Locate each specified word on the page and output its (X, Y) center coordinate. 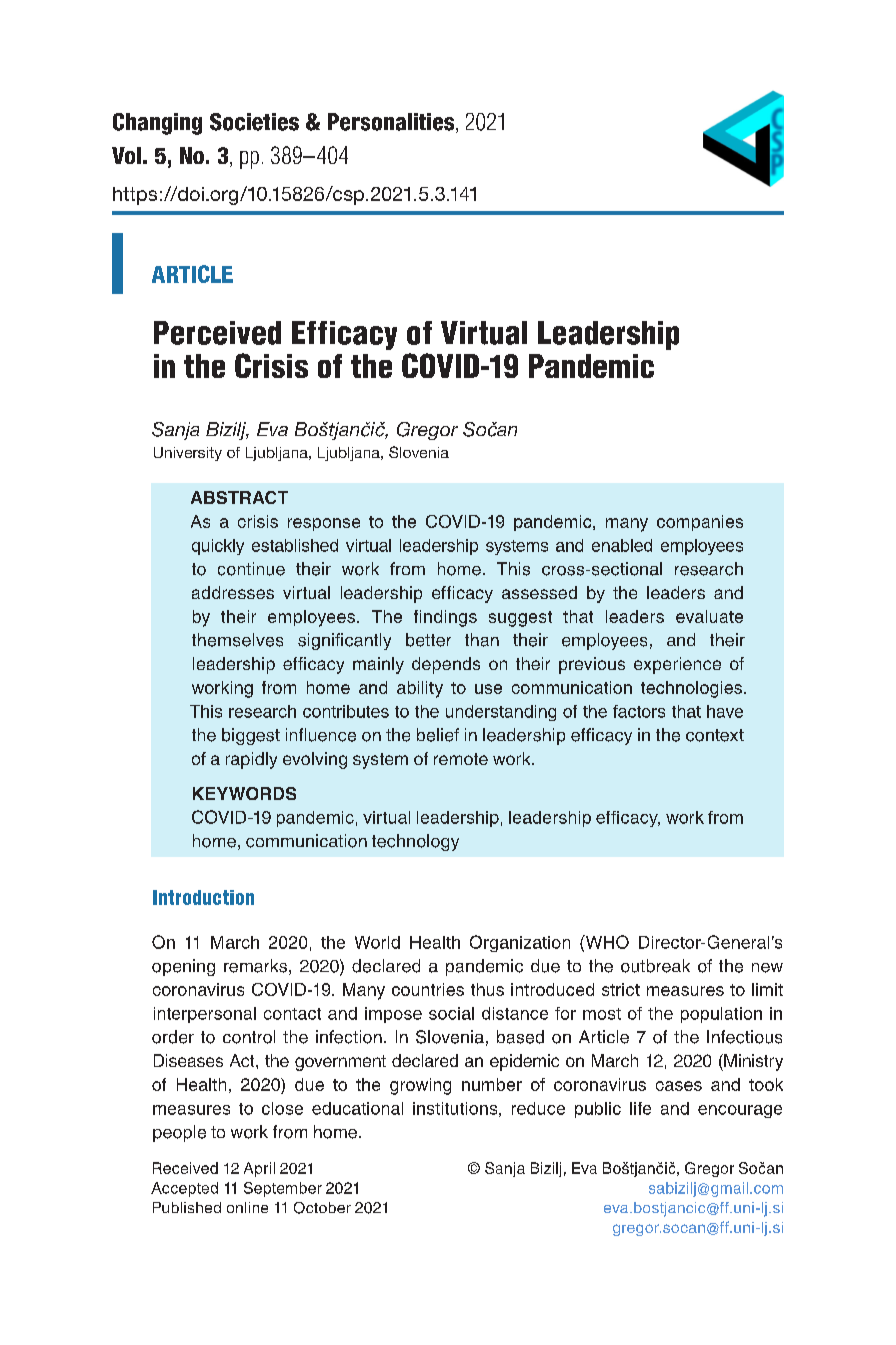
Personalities (392, 123)
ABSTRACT (239, 497)
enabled (622, 545)
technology (415, 842)
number (492, 1084)
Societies (254, 122)
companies (700, 523)
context (715, 735)
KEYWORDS (244, 793)
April (259, 1169)
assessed (539, 592)
